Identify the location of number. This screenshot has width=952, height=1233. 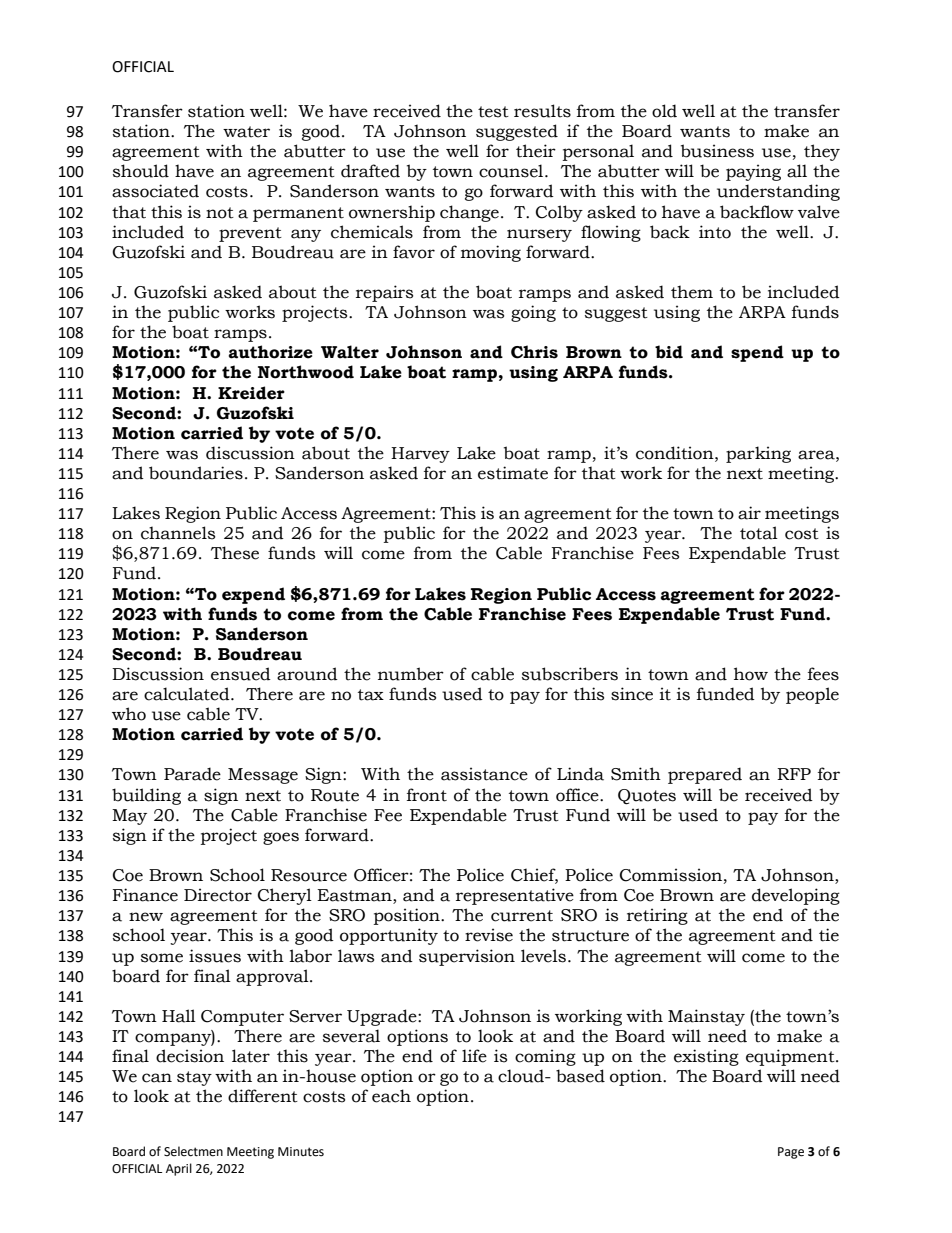
(411, 674).
